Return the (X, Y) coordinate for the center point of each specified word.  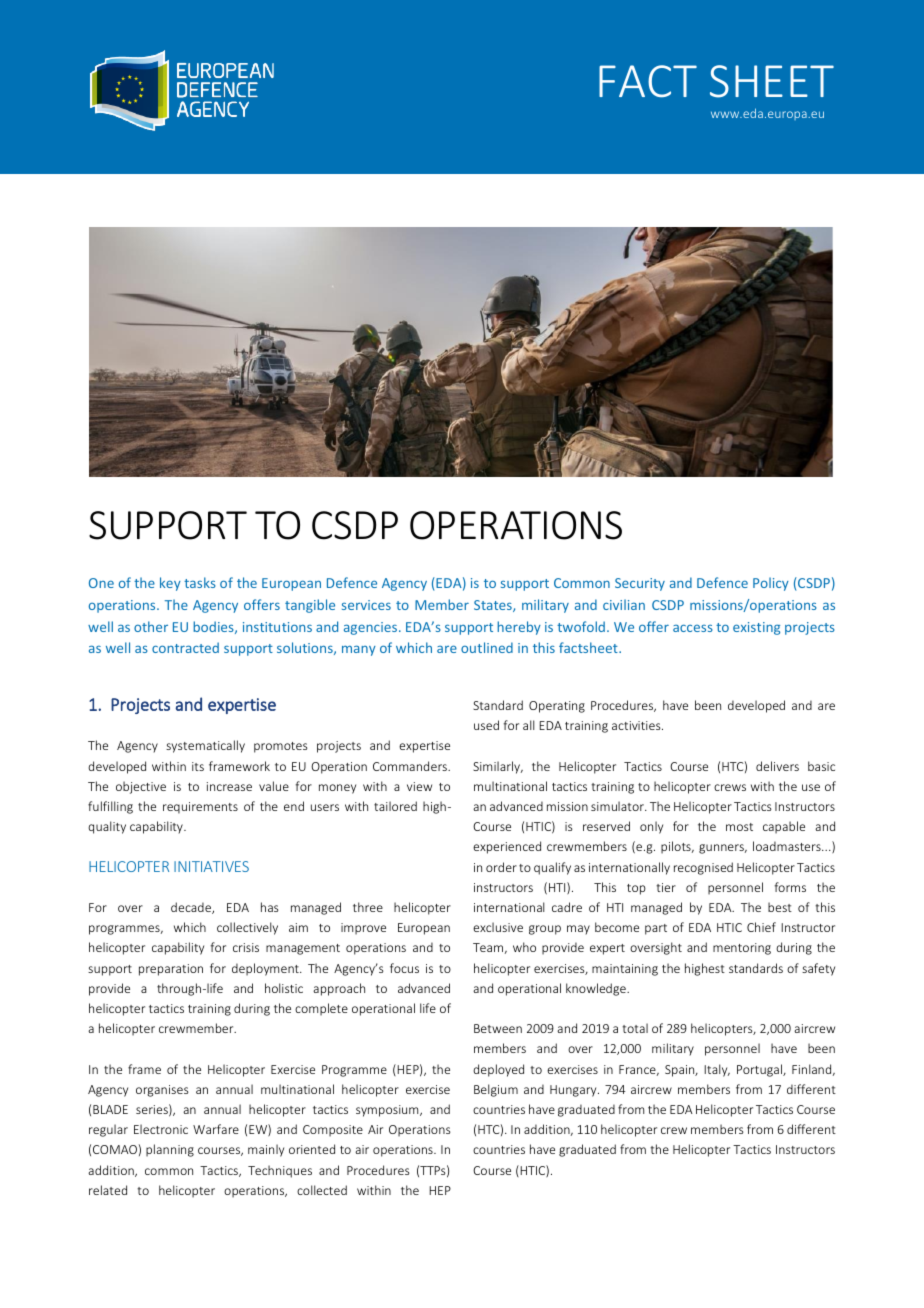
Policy (771, 584)
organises (162, 1091)
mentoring (742, 949)
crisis (246, 947)
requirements (200, 808)
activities (637, 725)
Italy (717, 1070)
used (486, 725)
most (739, 827)
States (494, 606)
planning (170, 1150)
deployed (498, 1070)
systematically (205, 746)
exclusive (498, 927)
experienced (507, 847)
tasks (200, 582)
